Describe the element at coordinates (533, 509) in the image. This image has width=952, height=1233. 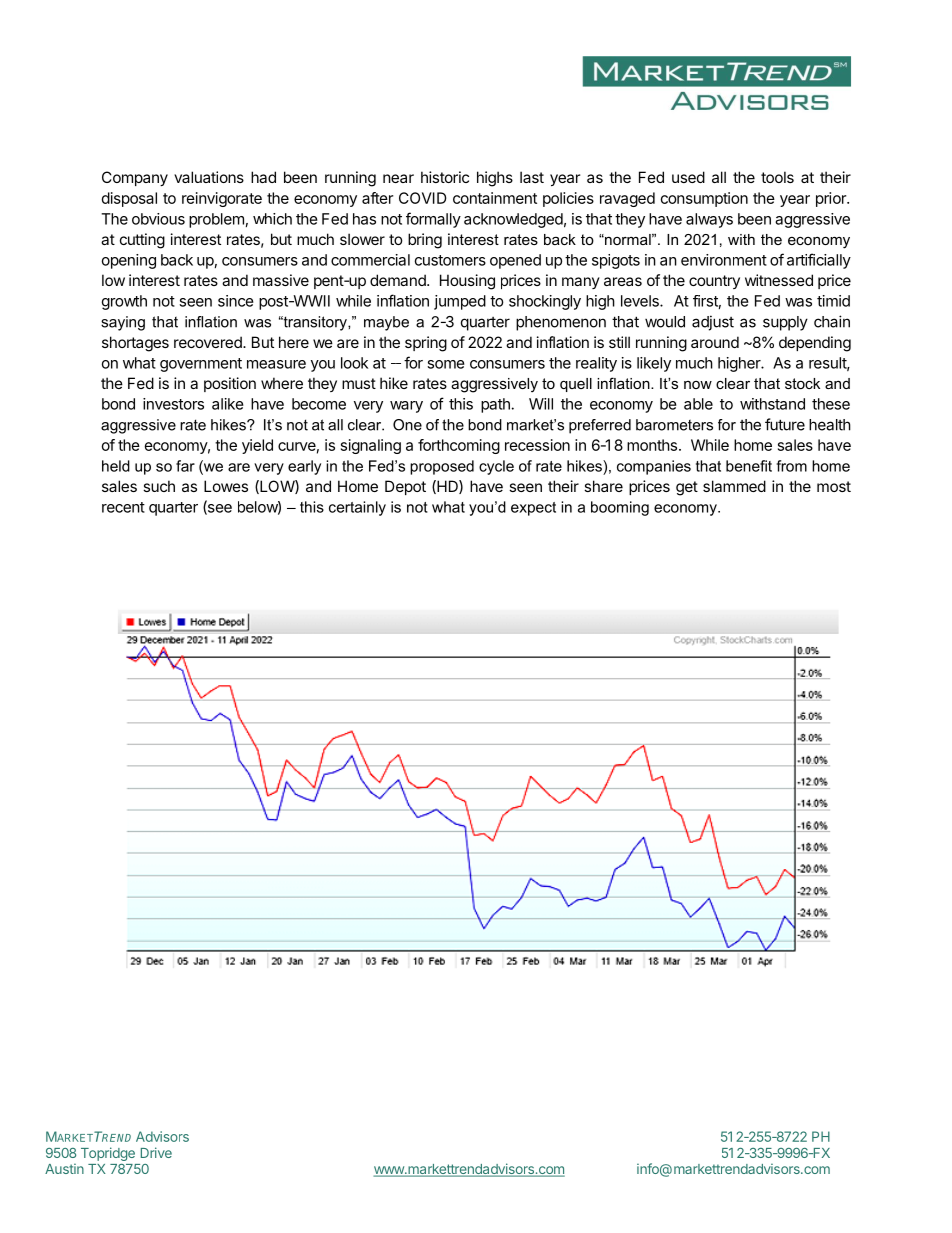
I see `expect` at that location.
